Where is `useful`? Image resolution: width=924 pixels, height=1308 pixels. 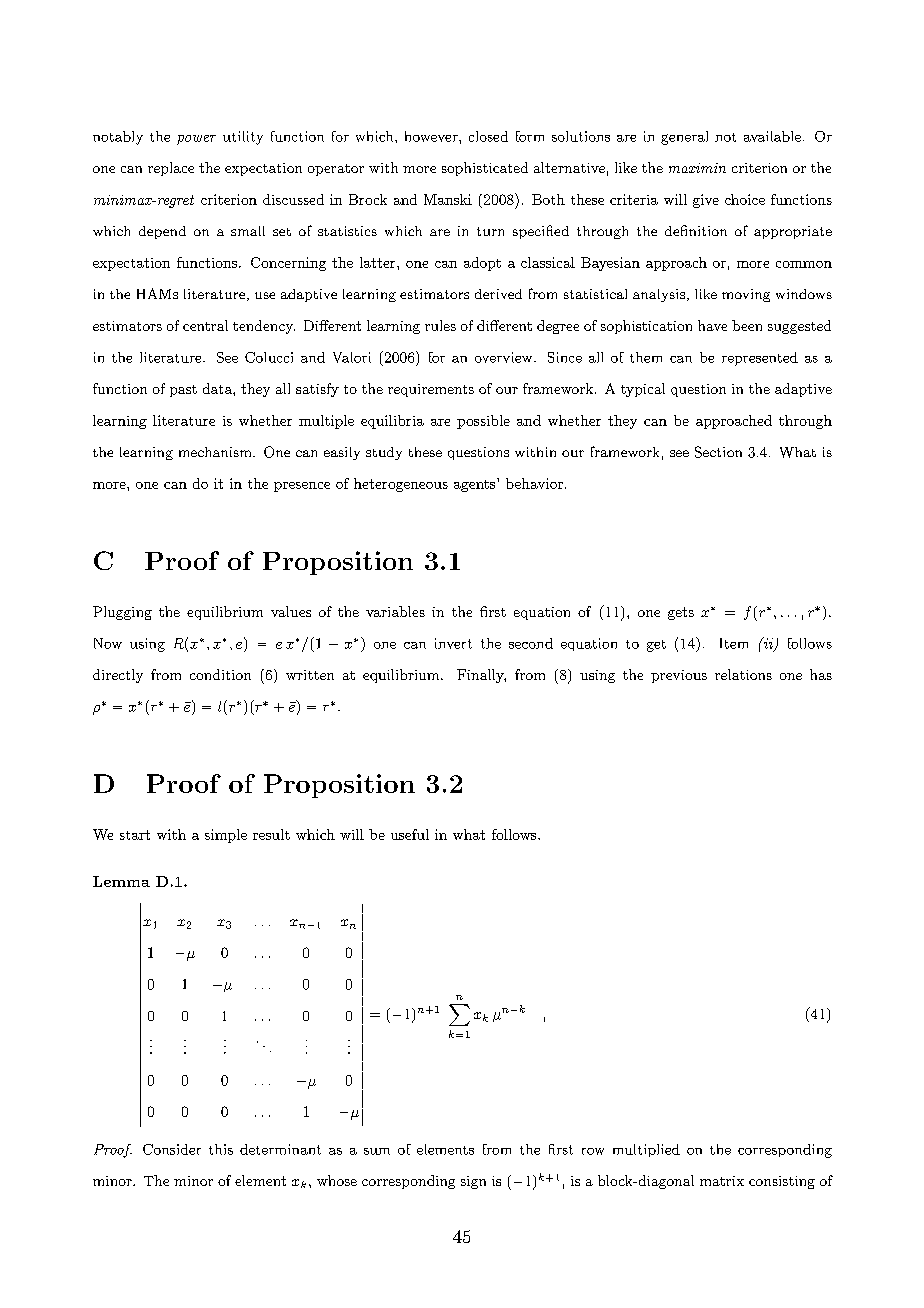
useful is located at coordinates (410, 834).
